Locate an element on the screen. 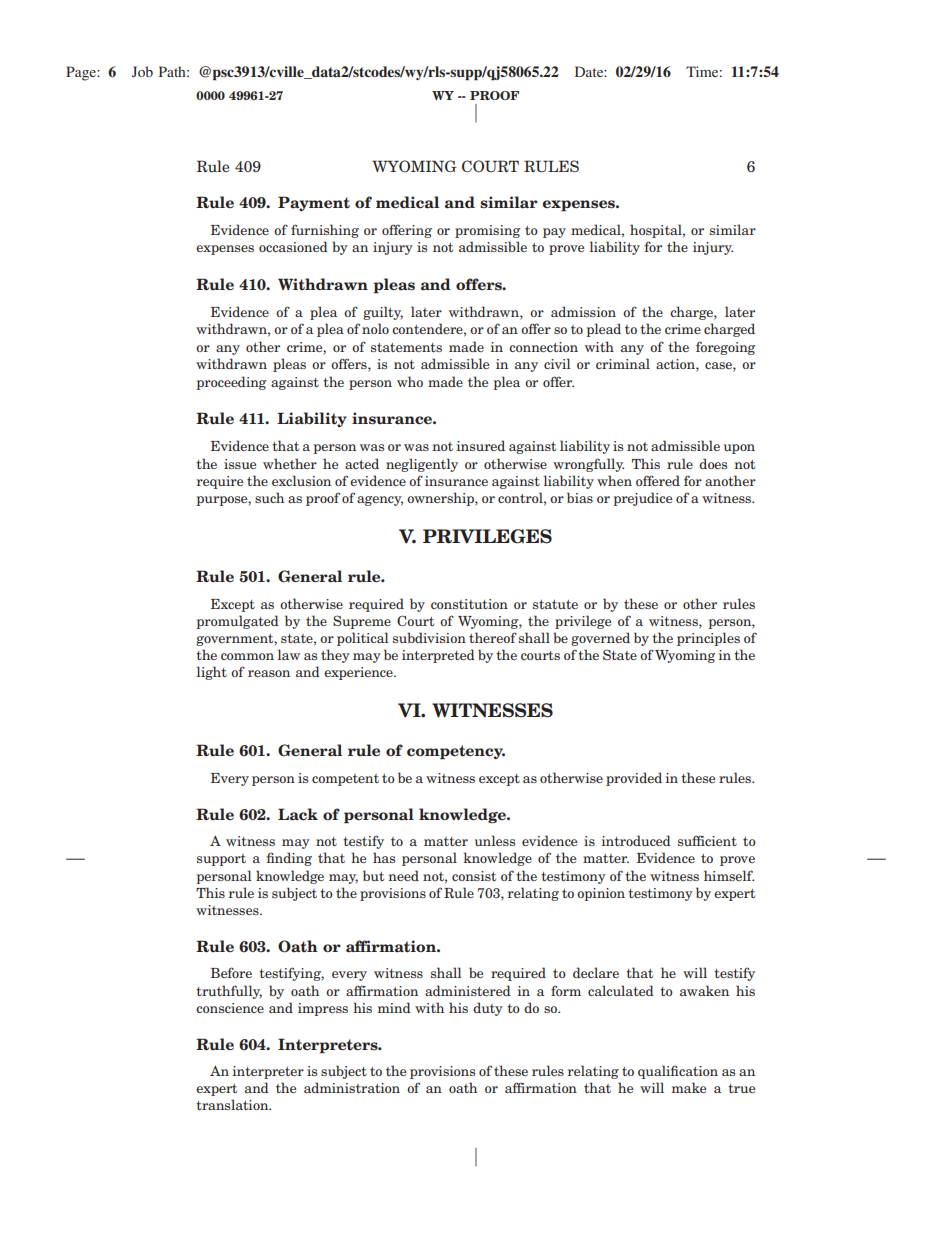  translation is located at coordinates (233, 1104).
